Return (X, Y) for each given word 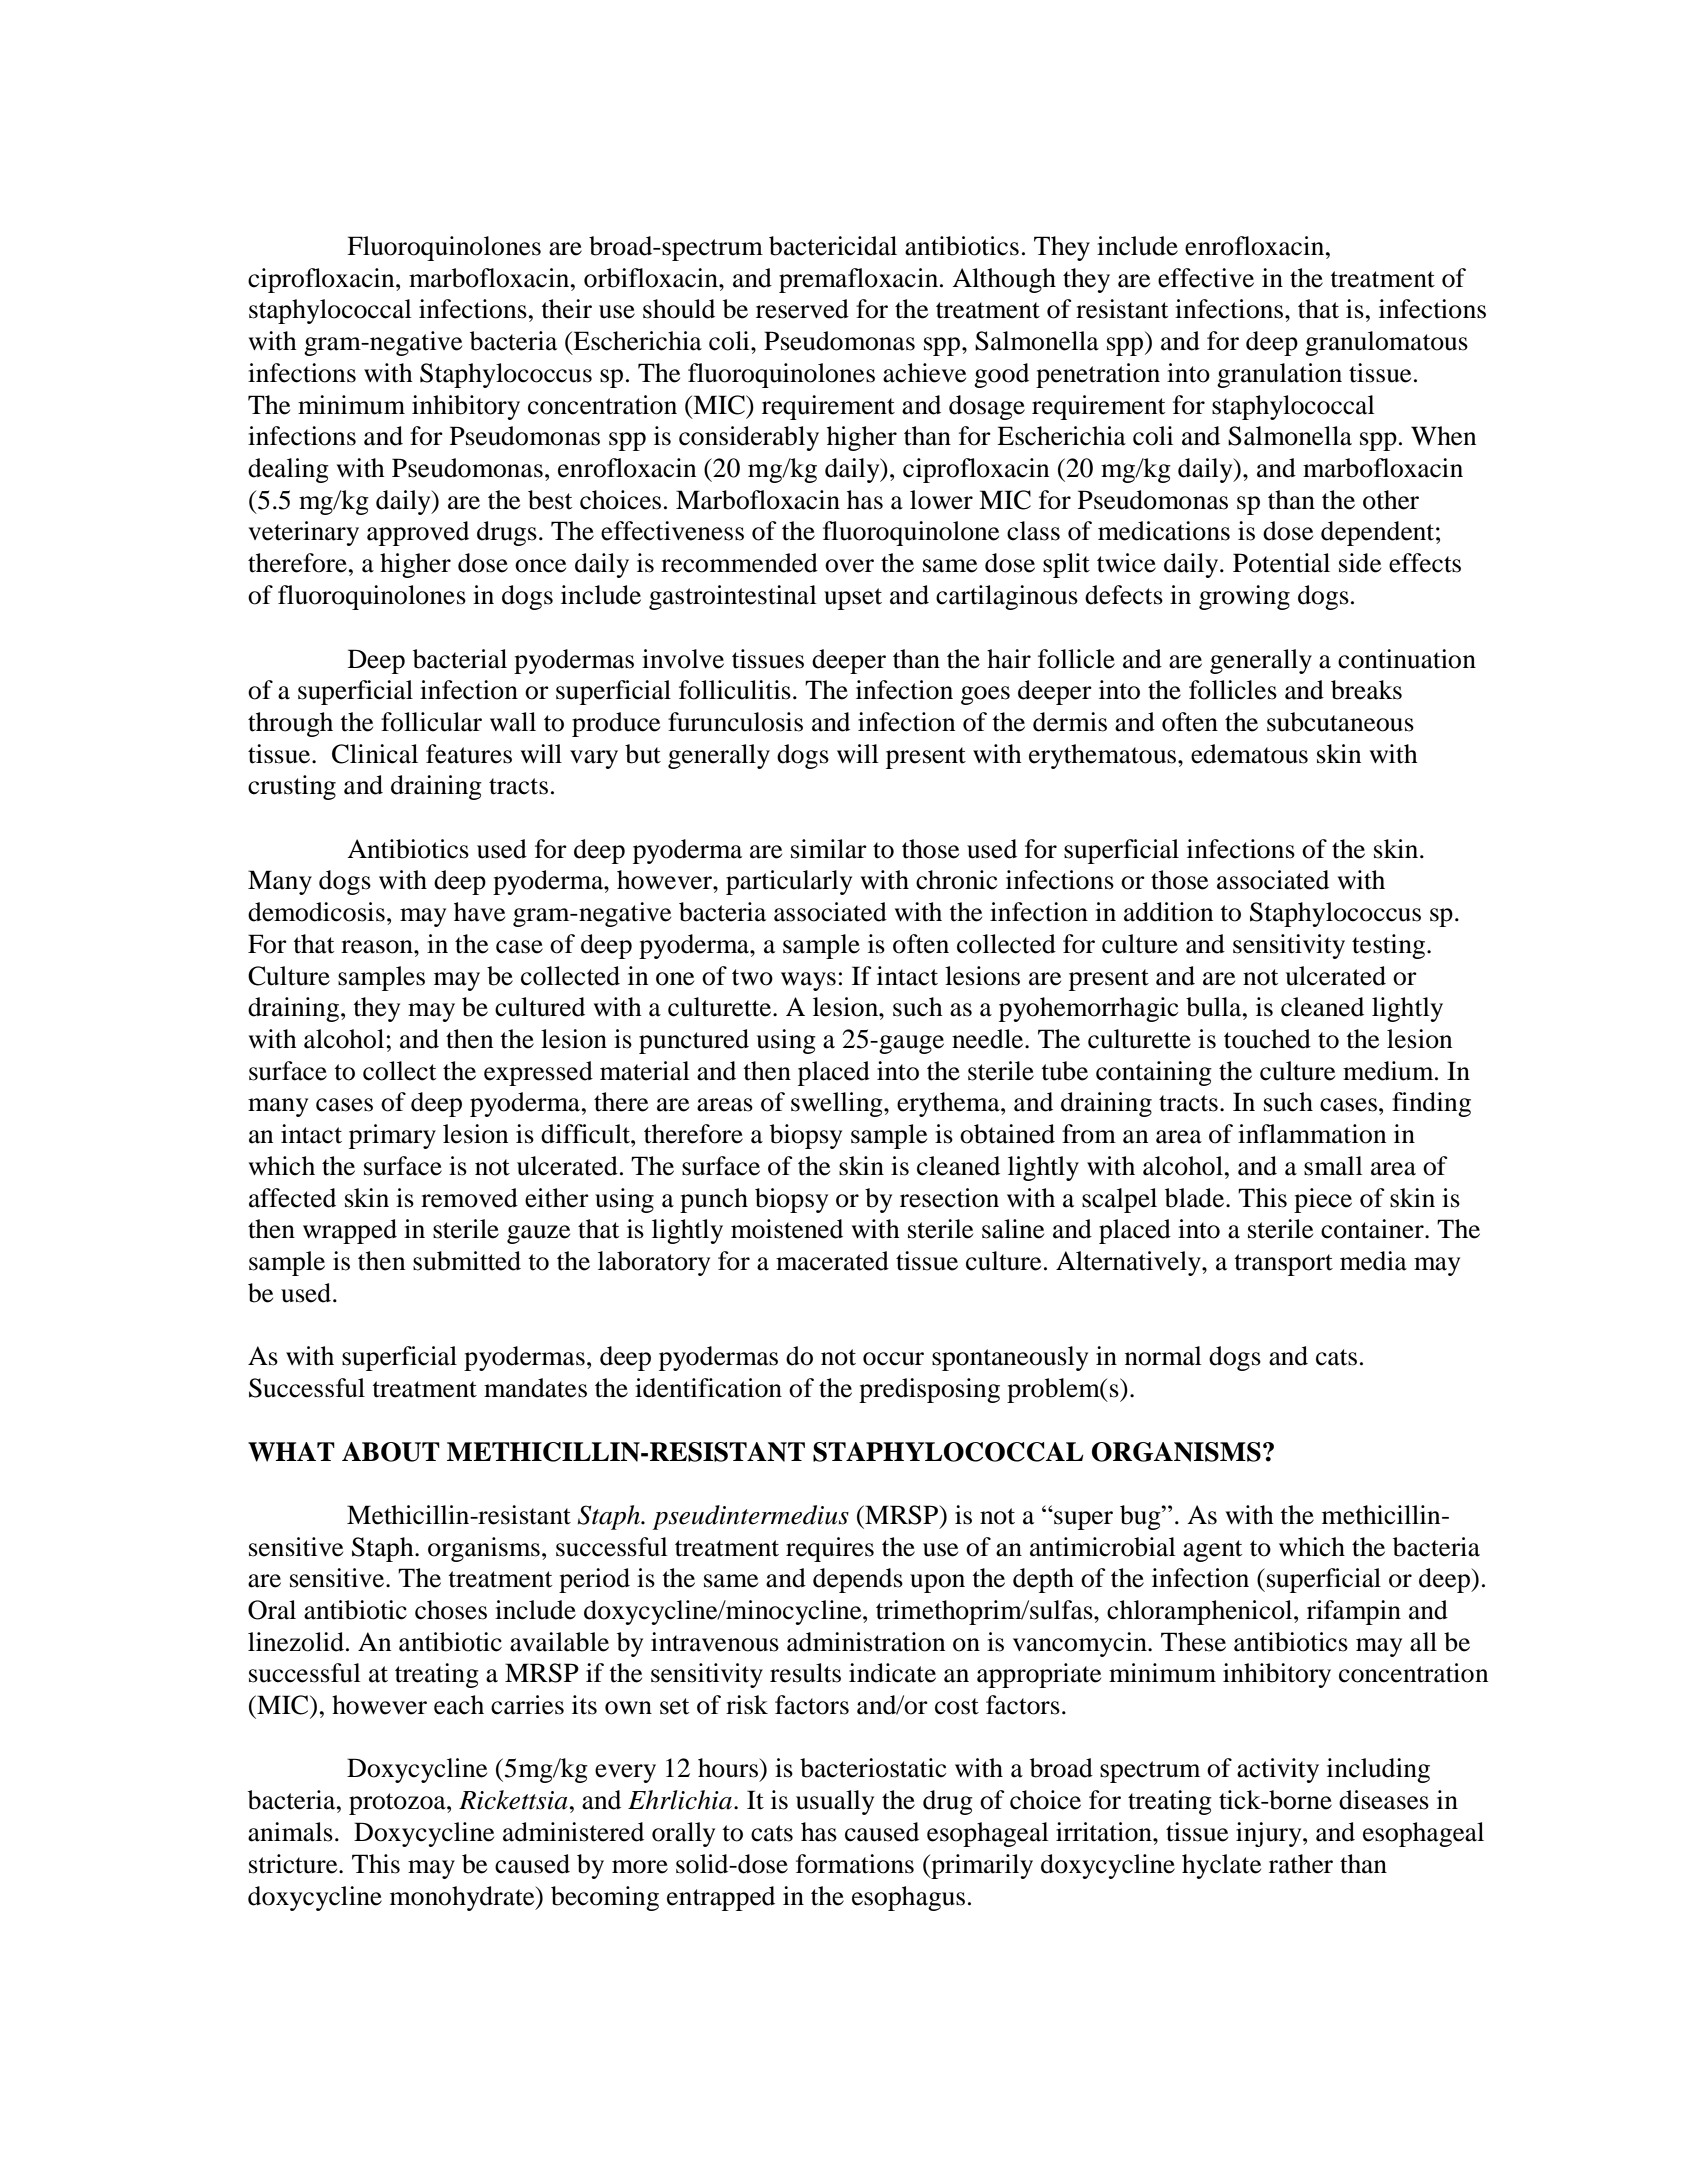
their (566, 309)
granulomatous (1386, 343)
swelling (838, 1104)
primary (392, 1136)
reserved (802, 309)
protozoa (398, 1804)
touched (1267, 1039)
